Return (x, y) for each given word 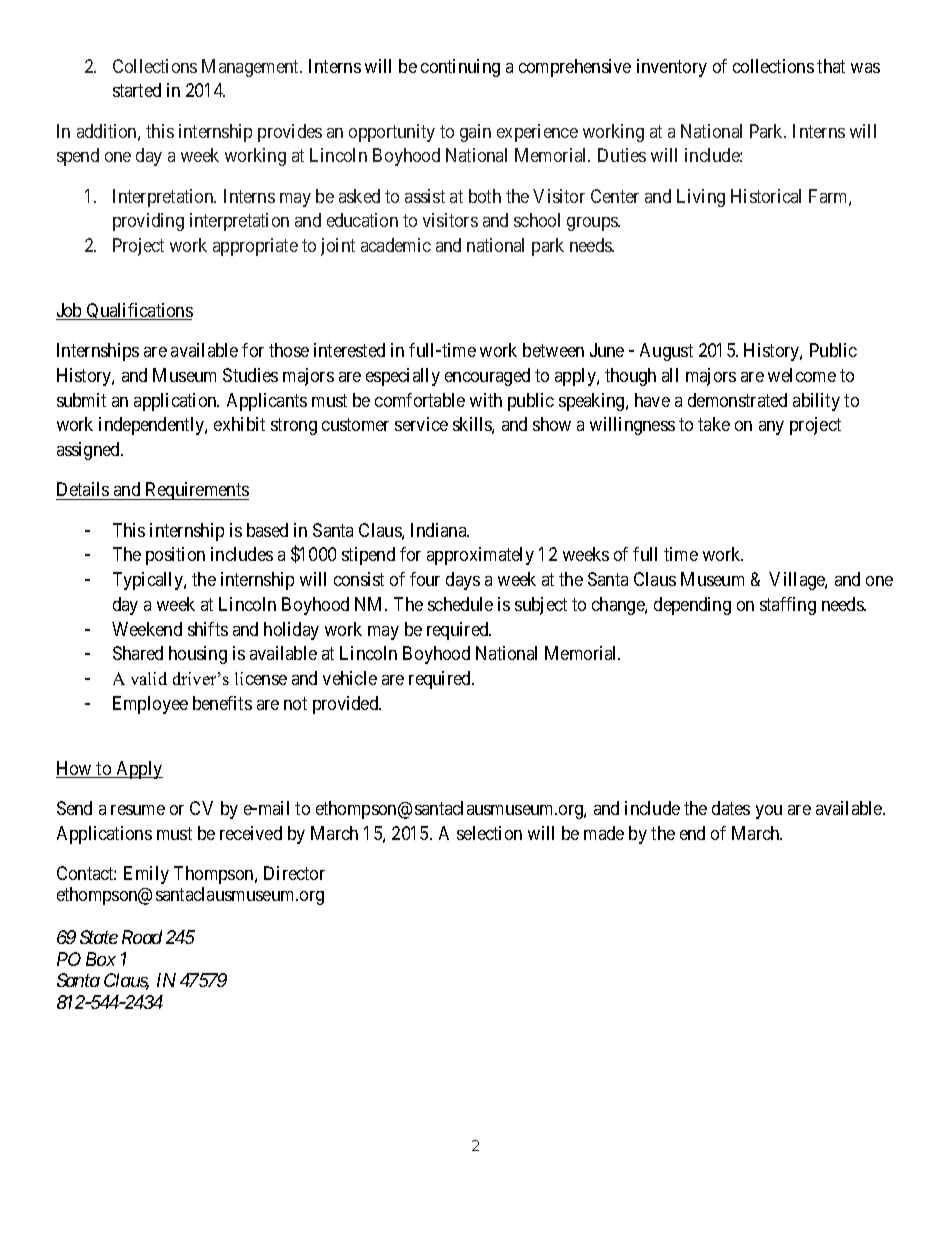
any (771, 428)
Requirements (196, 491)
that (831, 66)
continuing (460, 68)
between (553, 350)
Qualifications (139, 311)
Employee (150, 705)
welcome (802, 375)
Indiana (440, 530)
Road (142, 937)
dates (731, 808)
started (137, 90)
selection (489, 833)
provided (347, 705)
